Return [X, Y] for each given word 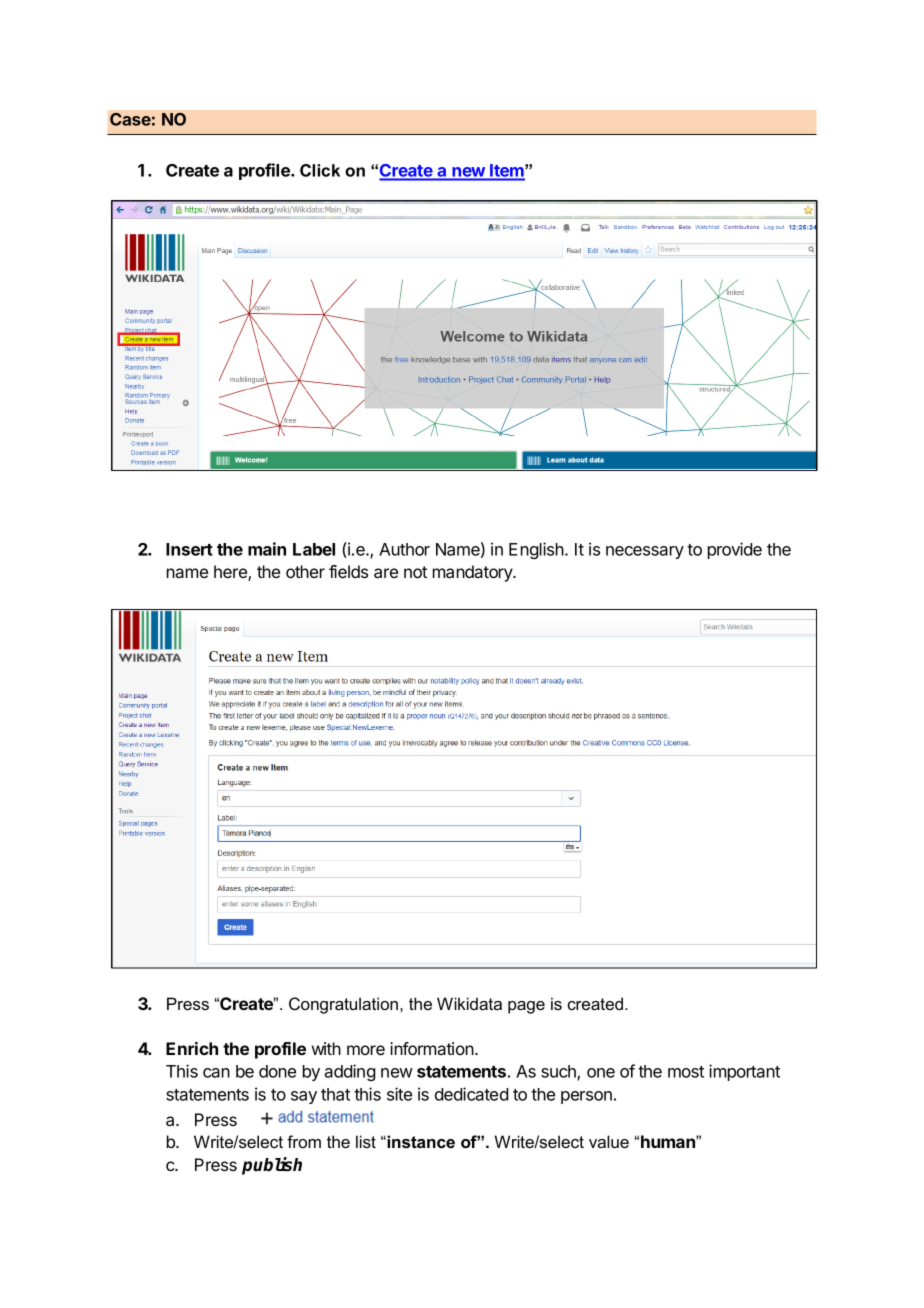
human [669, 1141]
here [231, 573]
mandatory [474, 573]
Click [320, 170]
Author [404, 549]
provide [735, 550]
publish [272, 1166]
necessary [645, 552]
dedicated [471, 1094]
